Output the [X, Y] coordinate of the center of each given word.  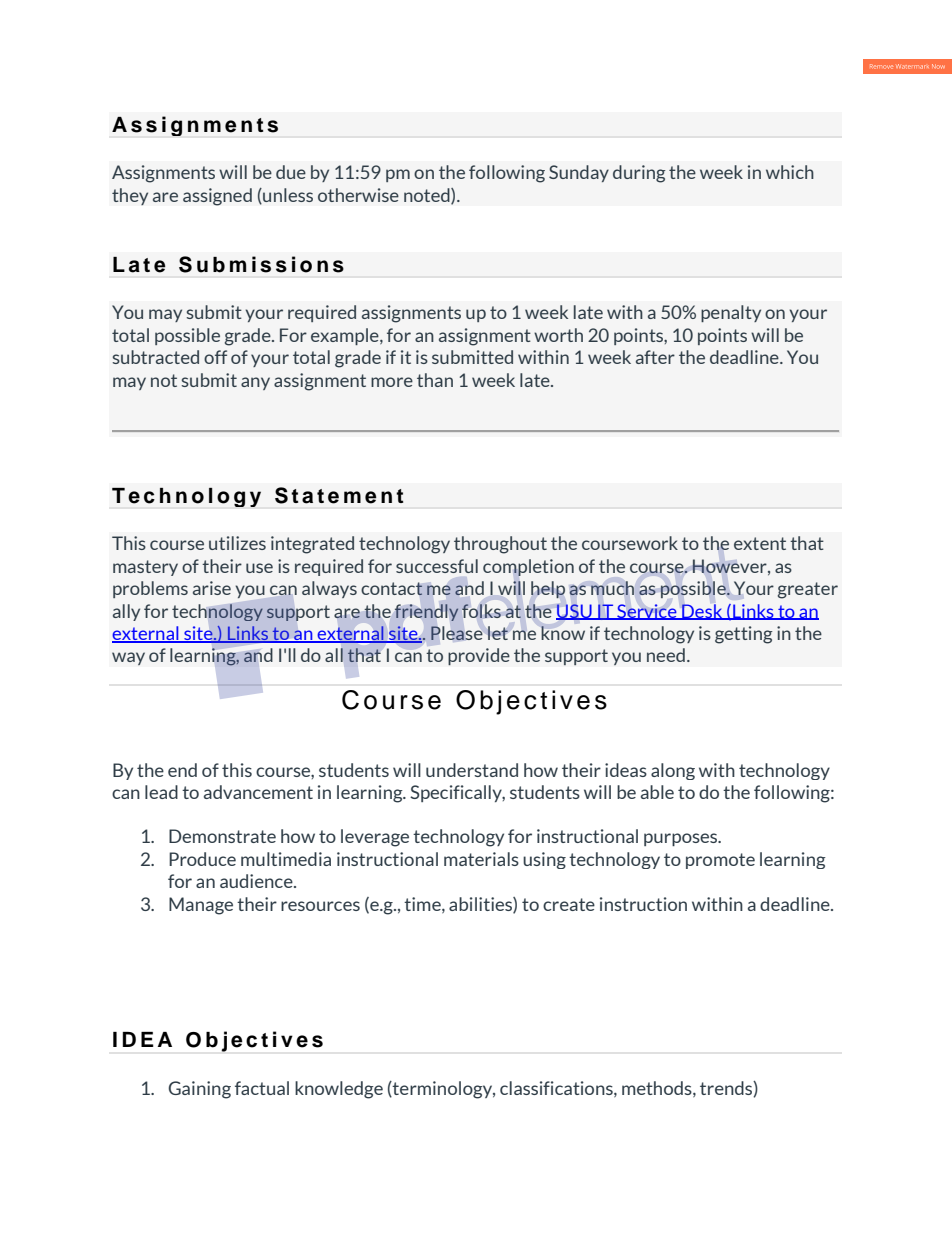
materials [481, 859]
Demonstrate [222, 836]
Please [457, 633]
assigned [217, 197]
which [790, 172]
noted [428, 196]
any [255, 383]
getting [744, 635]
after [655, 357]
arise [212, 588]
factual [262, 1088]
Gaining [199, 1090]
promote [720, 861]
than [435, 380]
